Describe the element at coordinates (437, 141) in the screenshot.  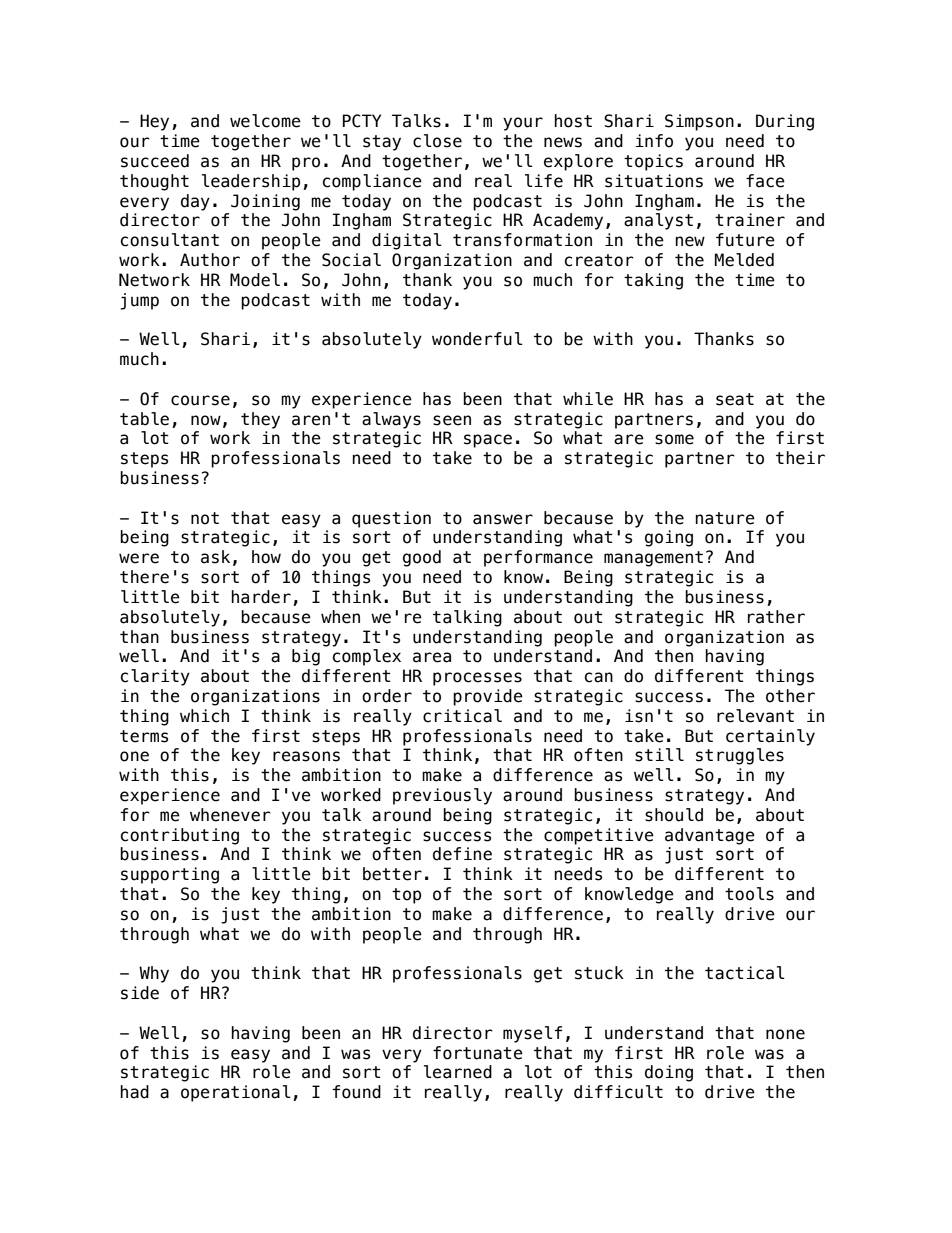
I see `close` at that location.
